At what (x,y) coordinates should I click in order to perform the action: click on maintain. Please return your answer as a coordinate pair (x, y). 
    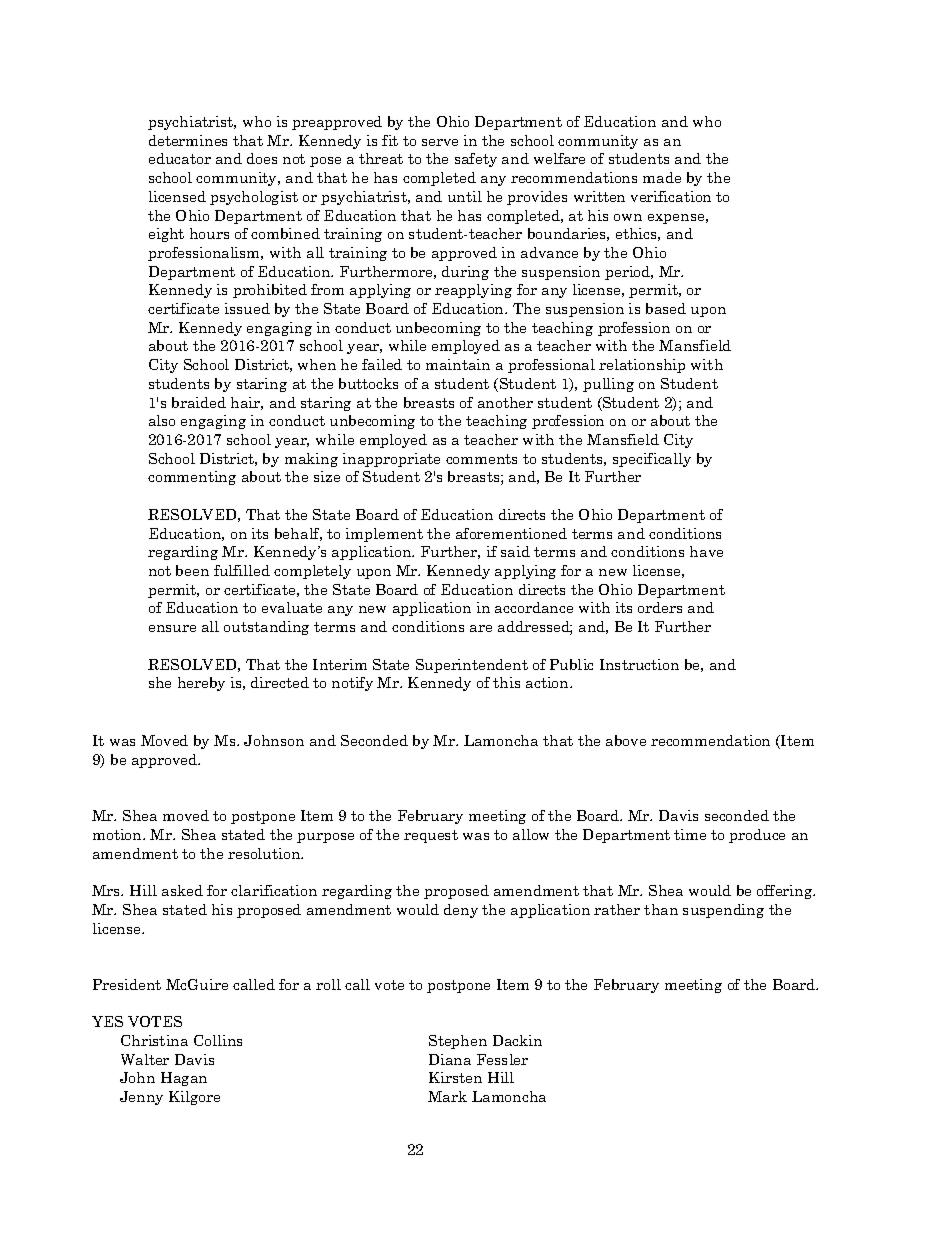
    Looking at the image, I should click on (458, 364).
